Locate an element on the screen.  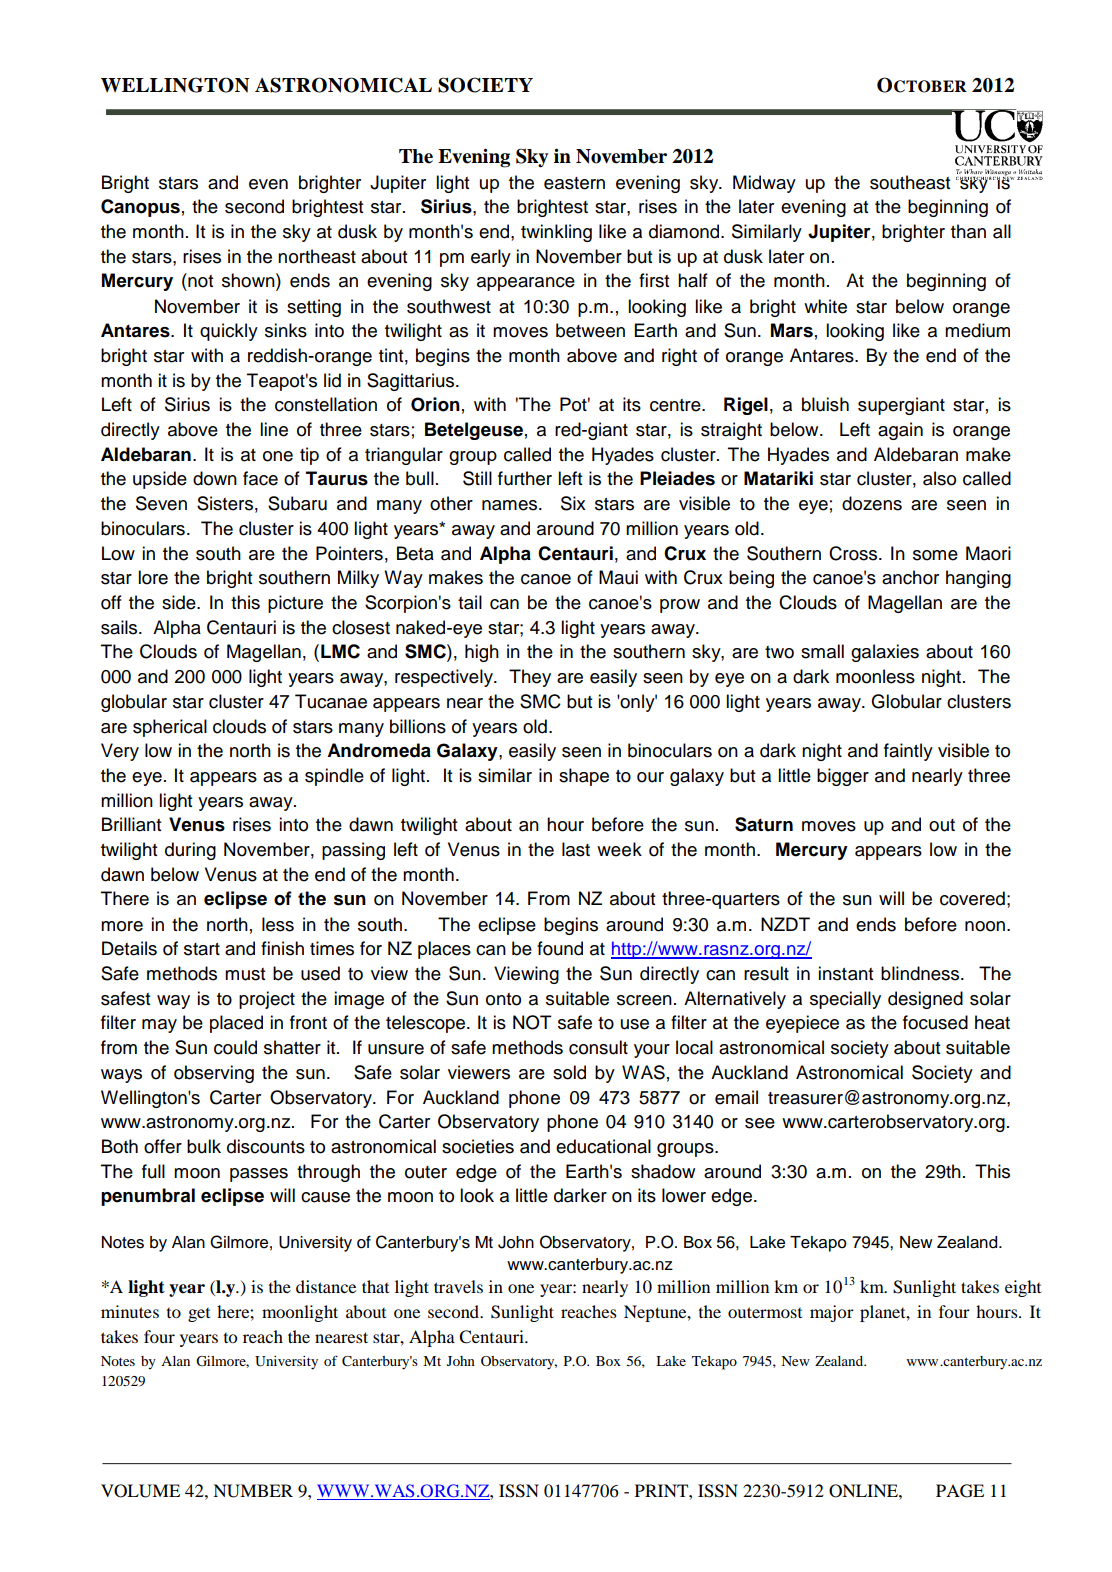
They is located at coordinates (530, 678).
